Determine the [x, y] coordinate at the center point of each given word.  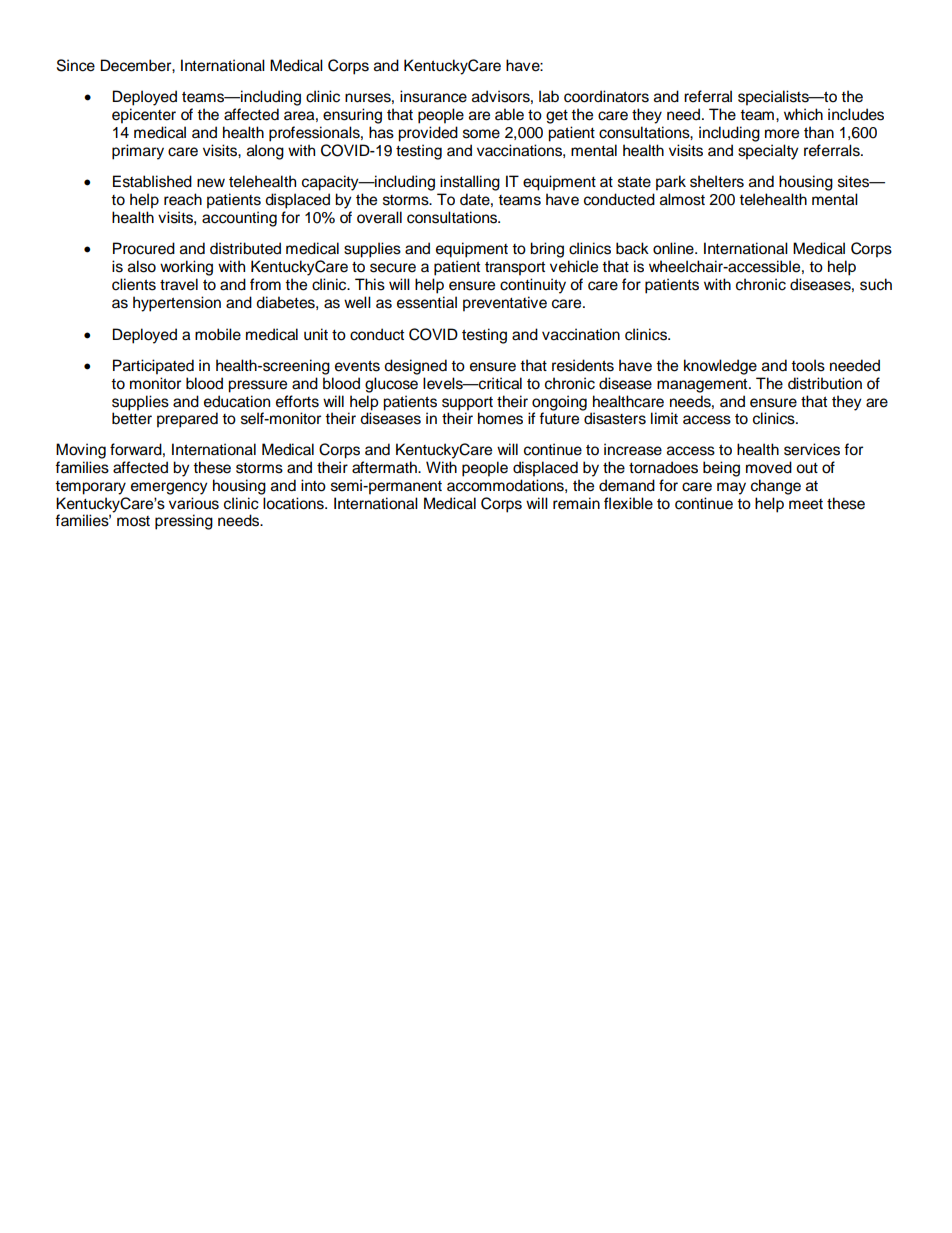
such [876, 284]
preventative [505, 304]
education [237, 401]
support [467, 404]
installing [470, 183]
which [803, 114]
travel [179, 284]
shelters [717, 181]
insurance [433, 96]
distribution [825, 383]
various [194, 503]
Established [152, 181]
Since [76, 65]
